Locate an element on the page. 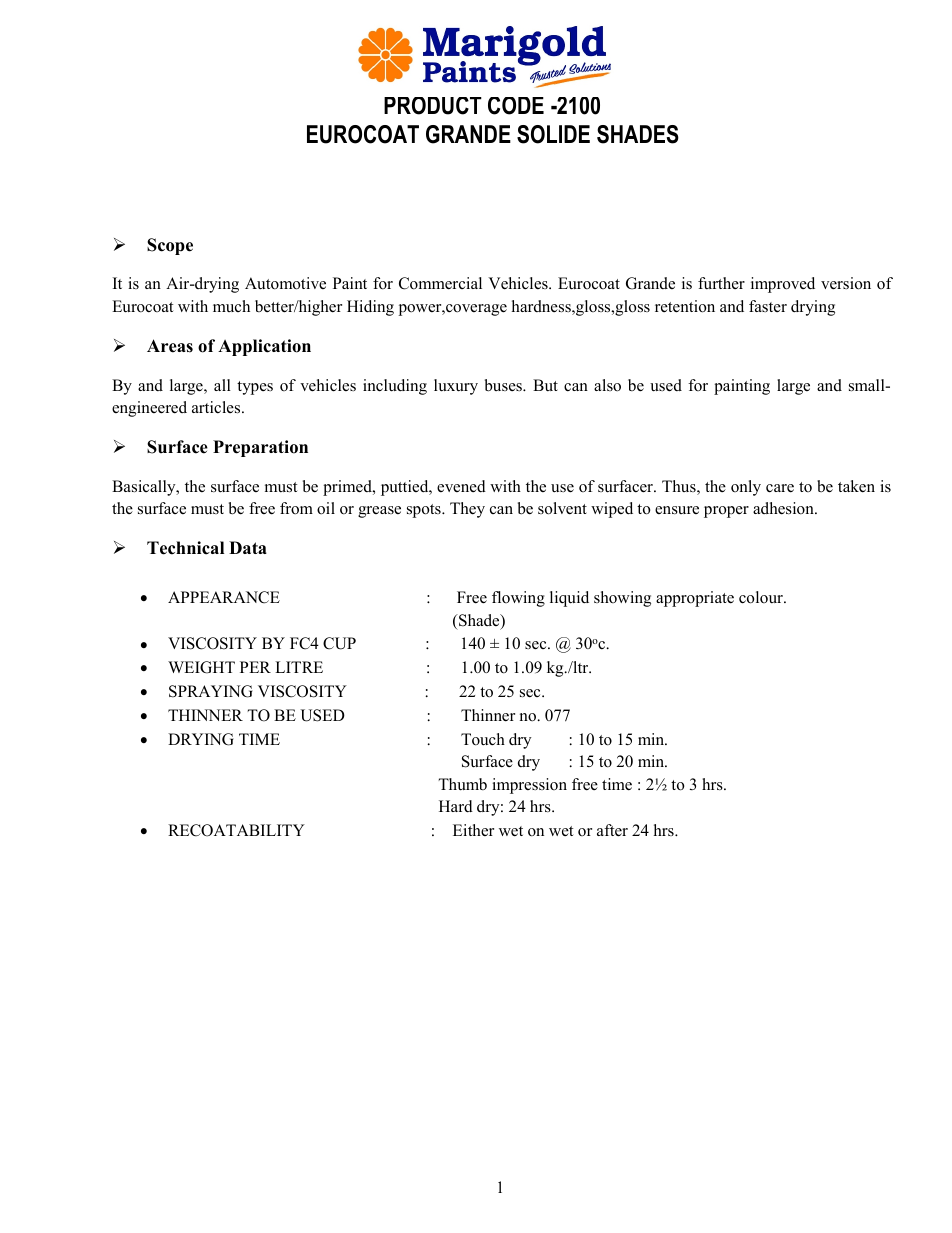  Thumb is located at coordinates (462, 784).
